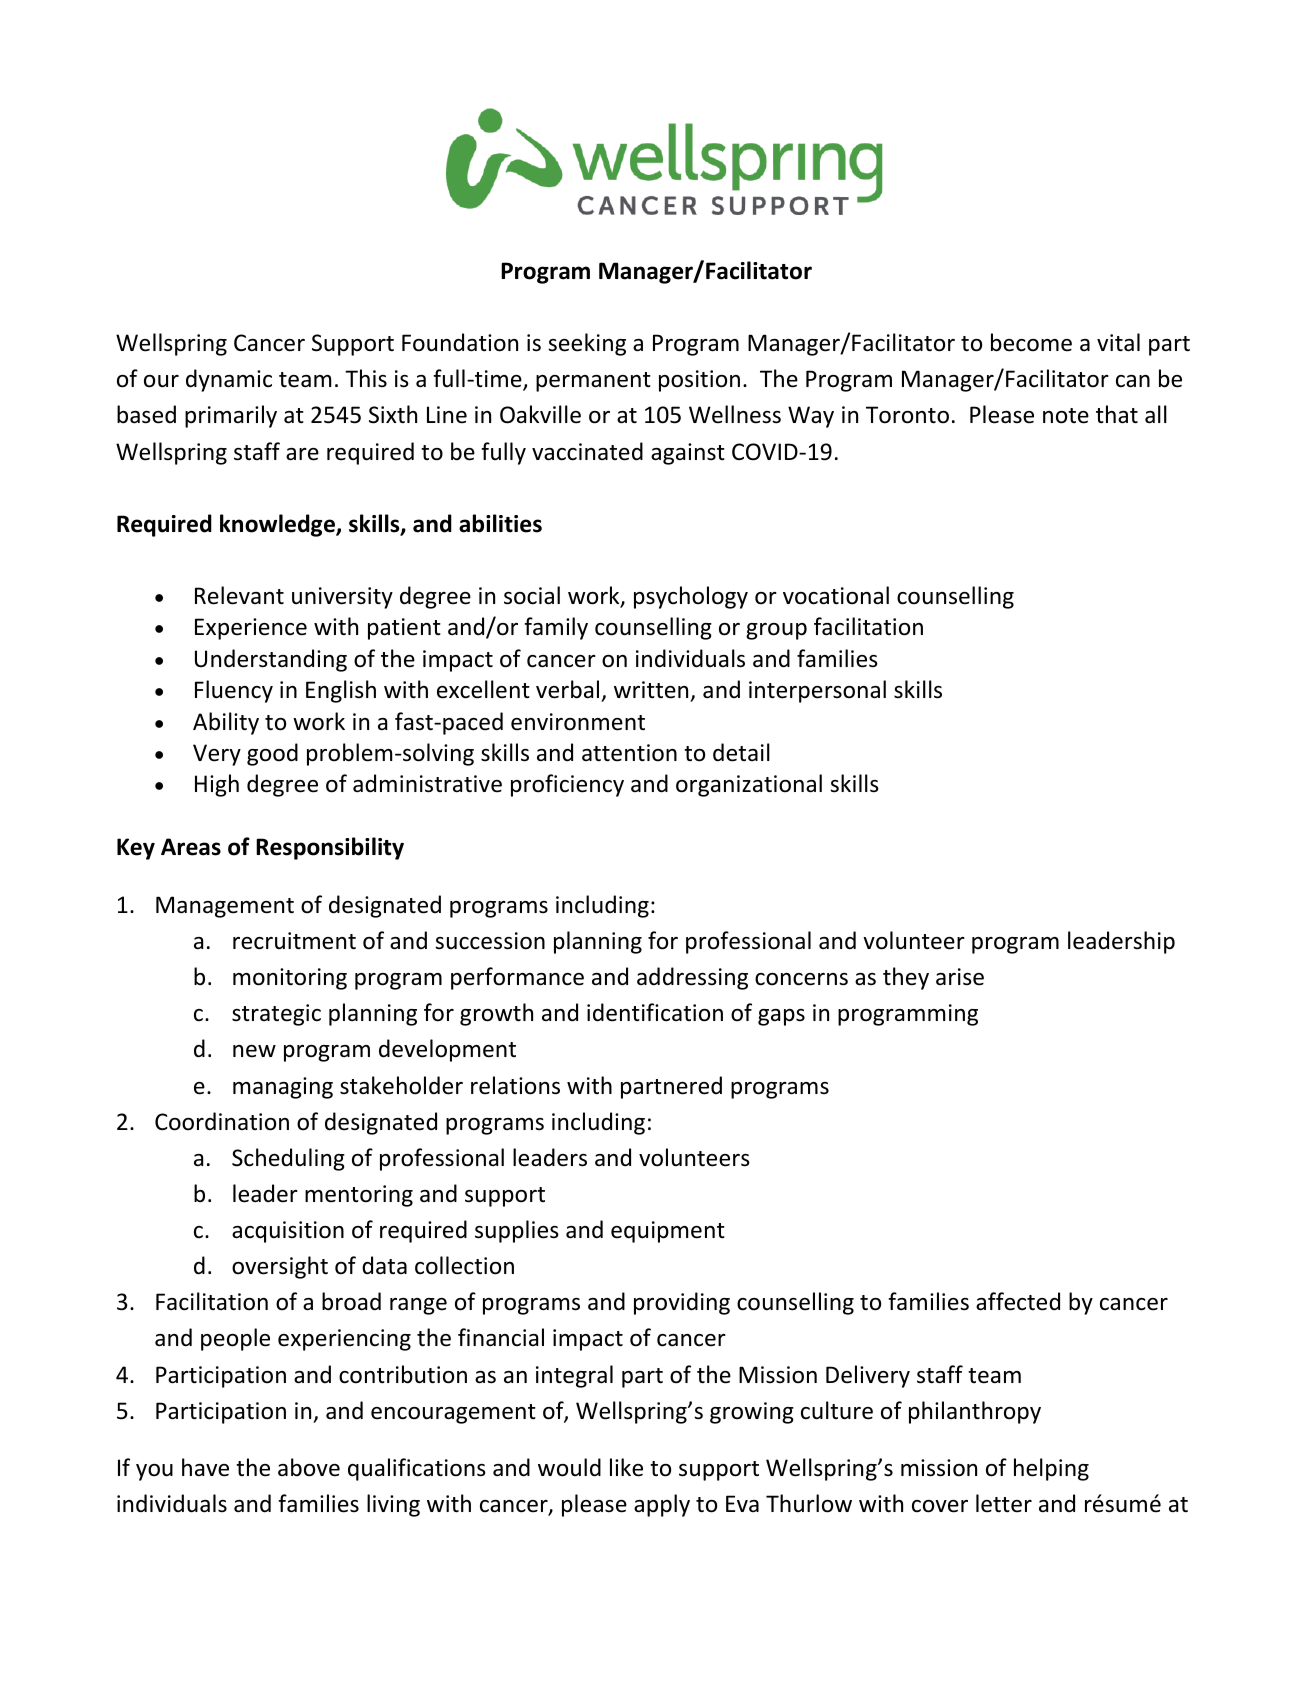 This screenshot has height=1698, width=1312. Describe the element at coordinates (225, 907) in the screenshot. I see `Management` at that location.
